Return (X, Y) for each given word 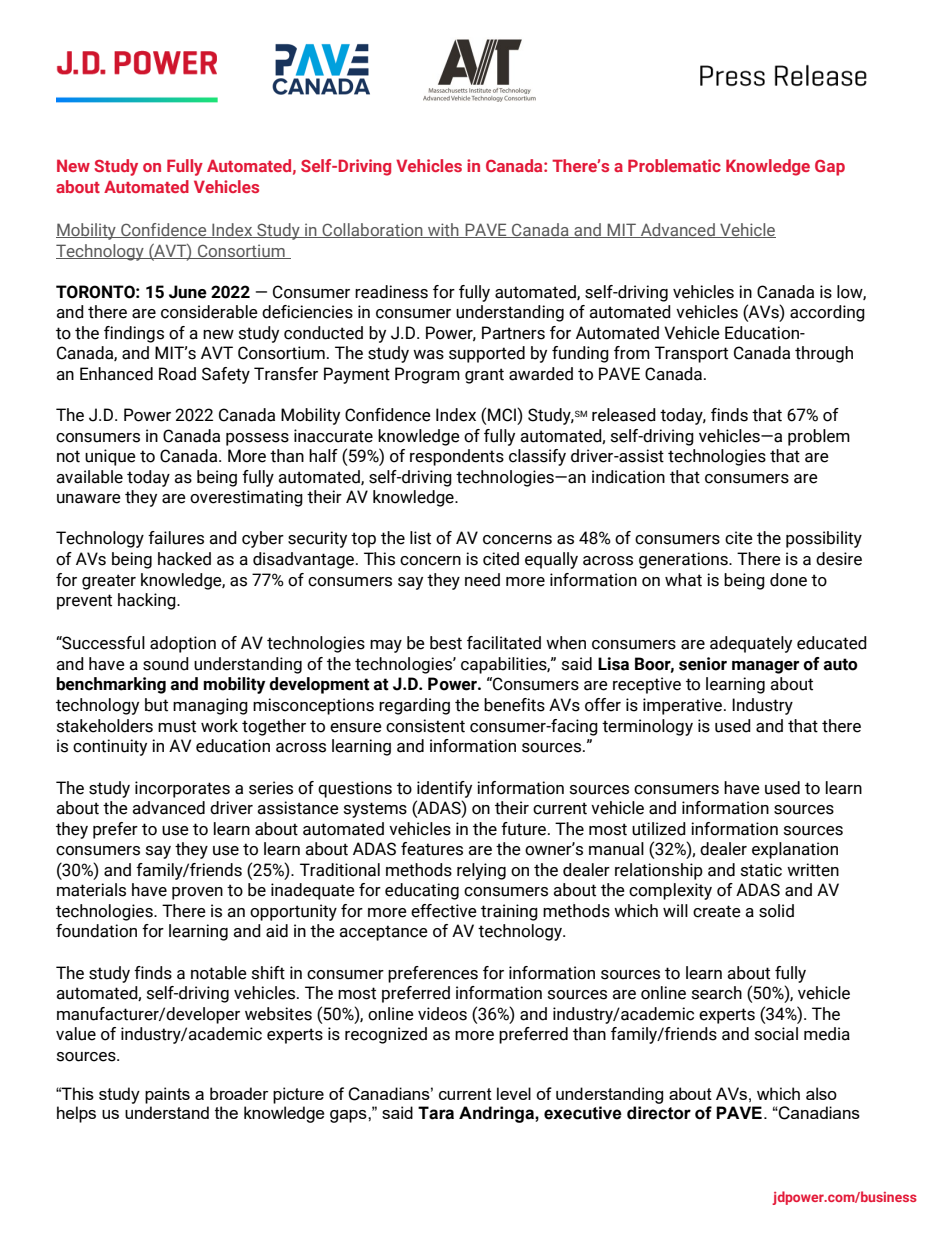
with (443, 230)
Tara (436, 1113)
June (188, 292)
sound (166, 664)
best (446, 643)
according (827, 313)
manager (765, 667)
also (821, 1093)
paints (167, 1095)
